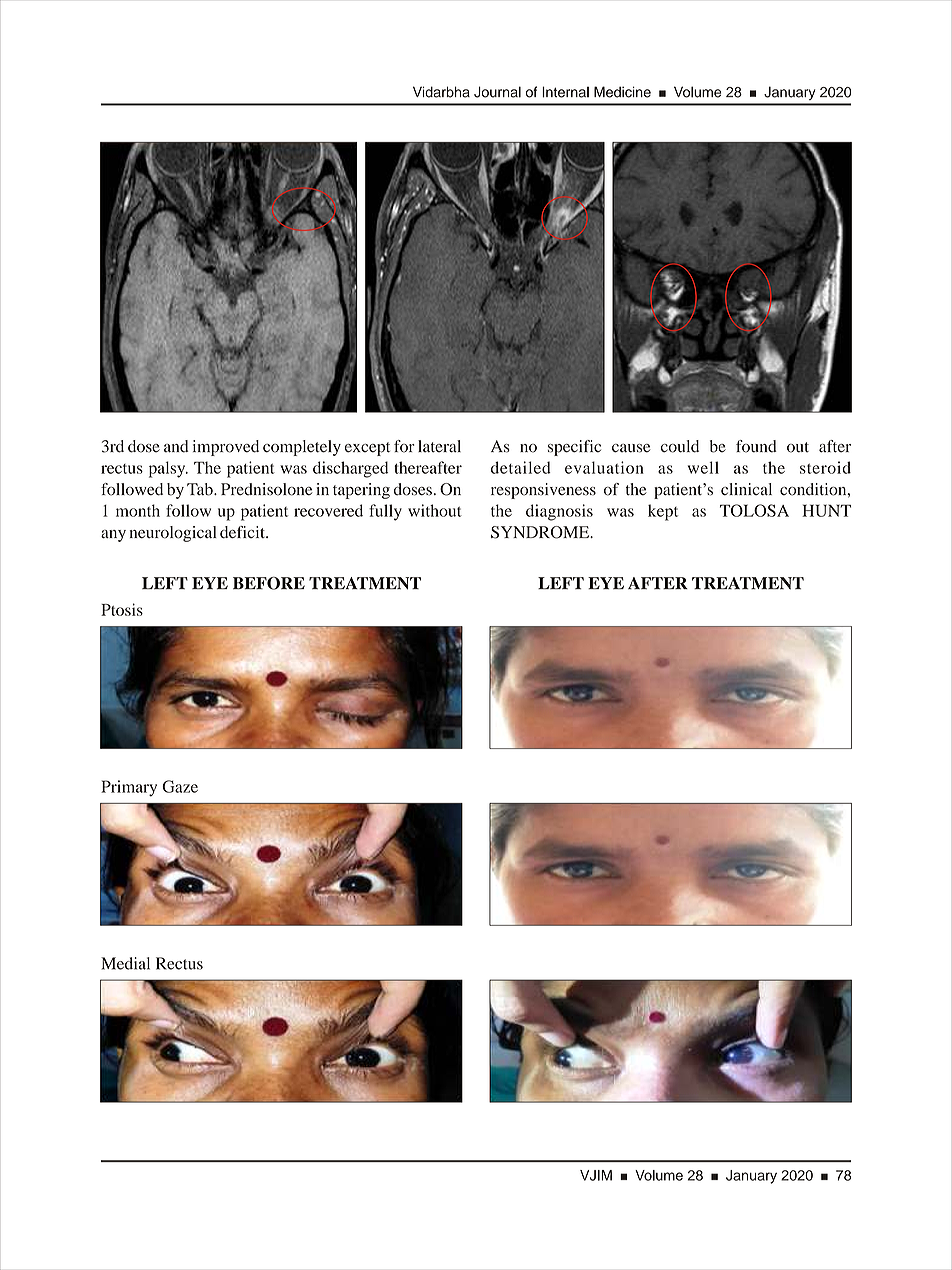 Image resolution: width=952 pixels, height=1270 pixels. What do you see at coordinates (565, 92) in the page?
I see `Internal` at bounding box center [565, 92].
